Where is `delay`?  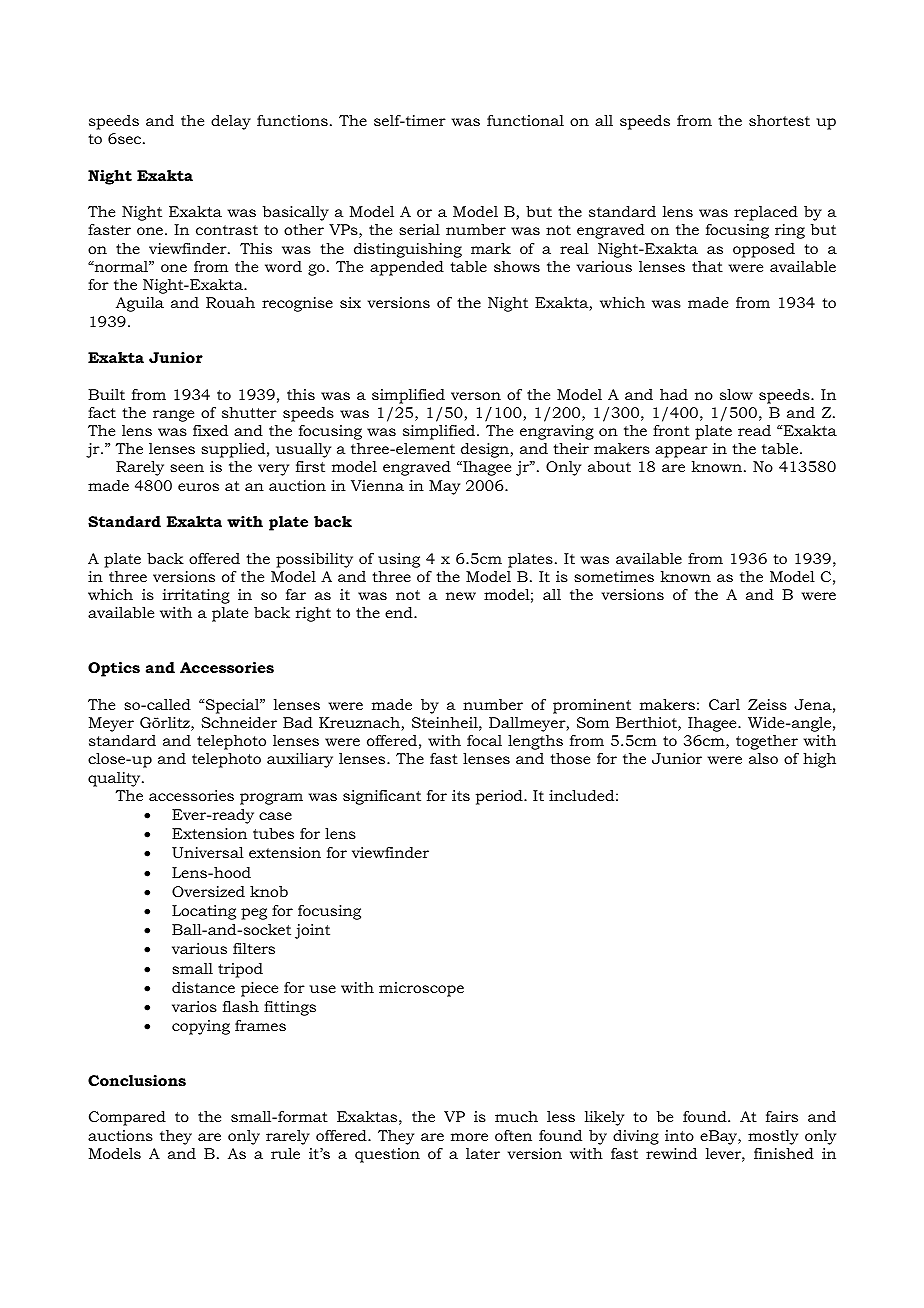 delay is located at coordinates (231, 122).
